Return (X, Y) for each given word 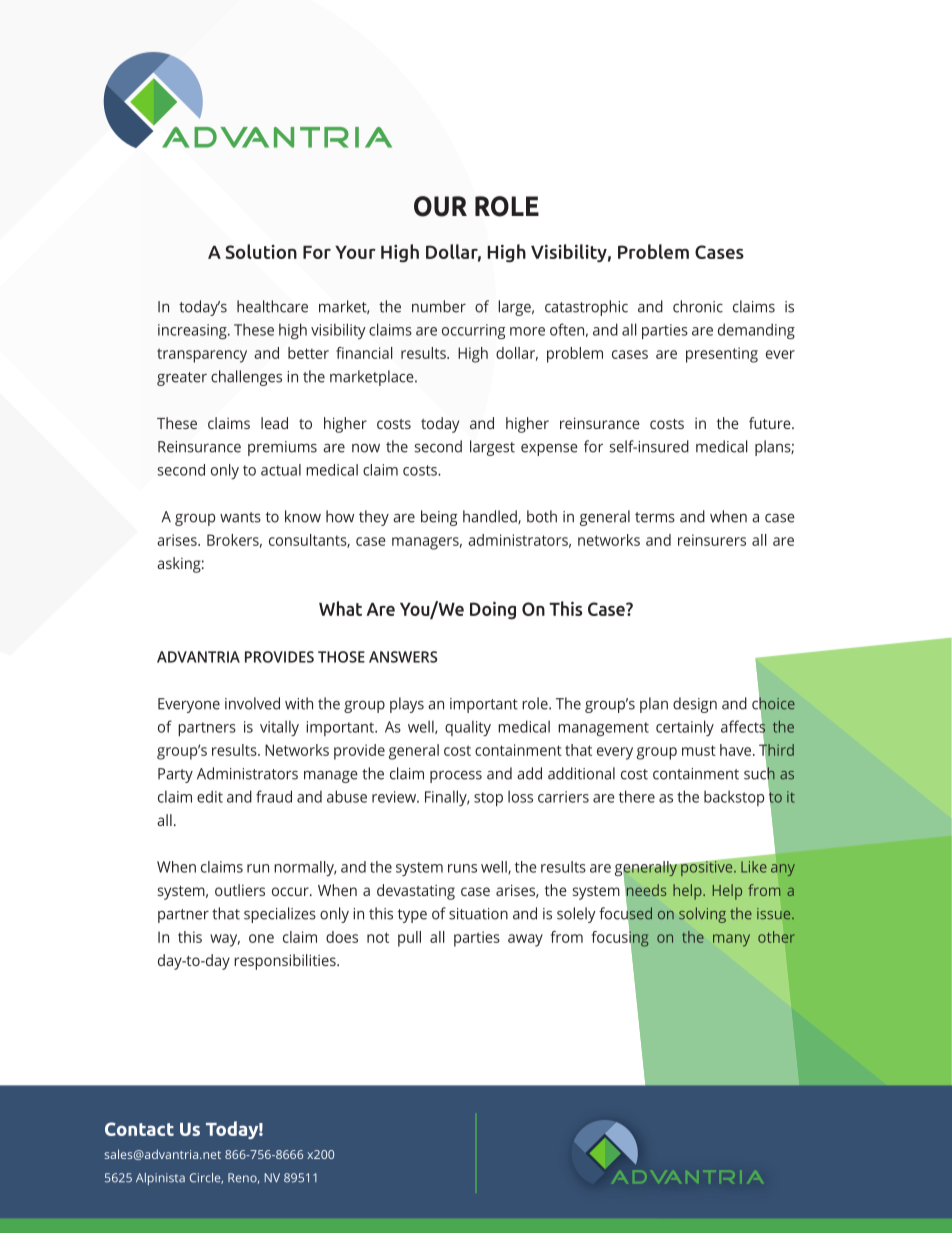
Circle (206, 1178)
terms (655, 517)
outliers (240, 890)
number (439, 306)
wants (240, 517)
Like (754, 867)
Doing (493, 610)
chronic (698, 306)
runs (462, 868)
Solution (261, 251)
